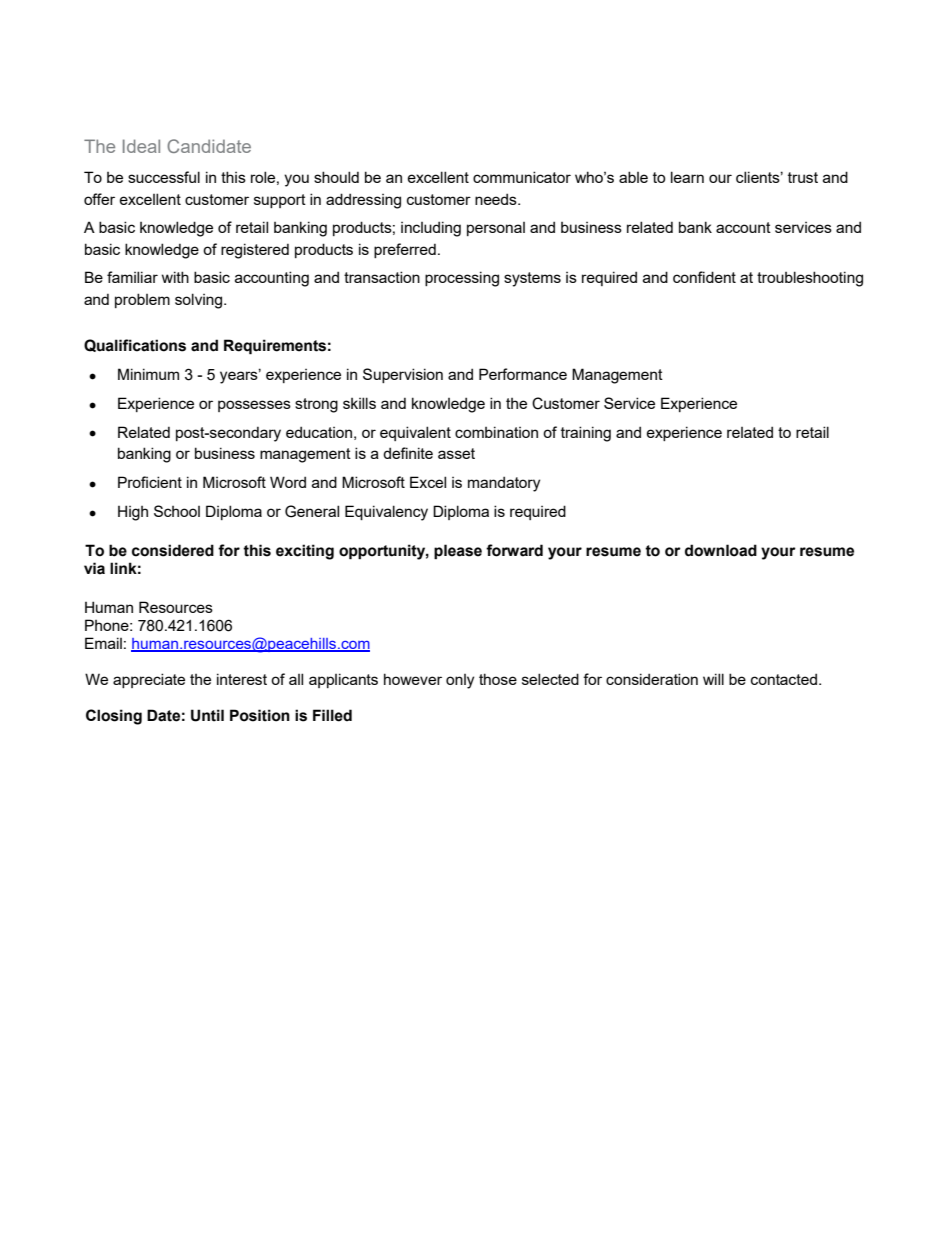 This document has width=952, height=1233. Describe the element at coordinates (721, 550) in the document. I see `download` at that location.
